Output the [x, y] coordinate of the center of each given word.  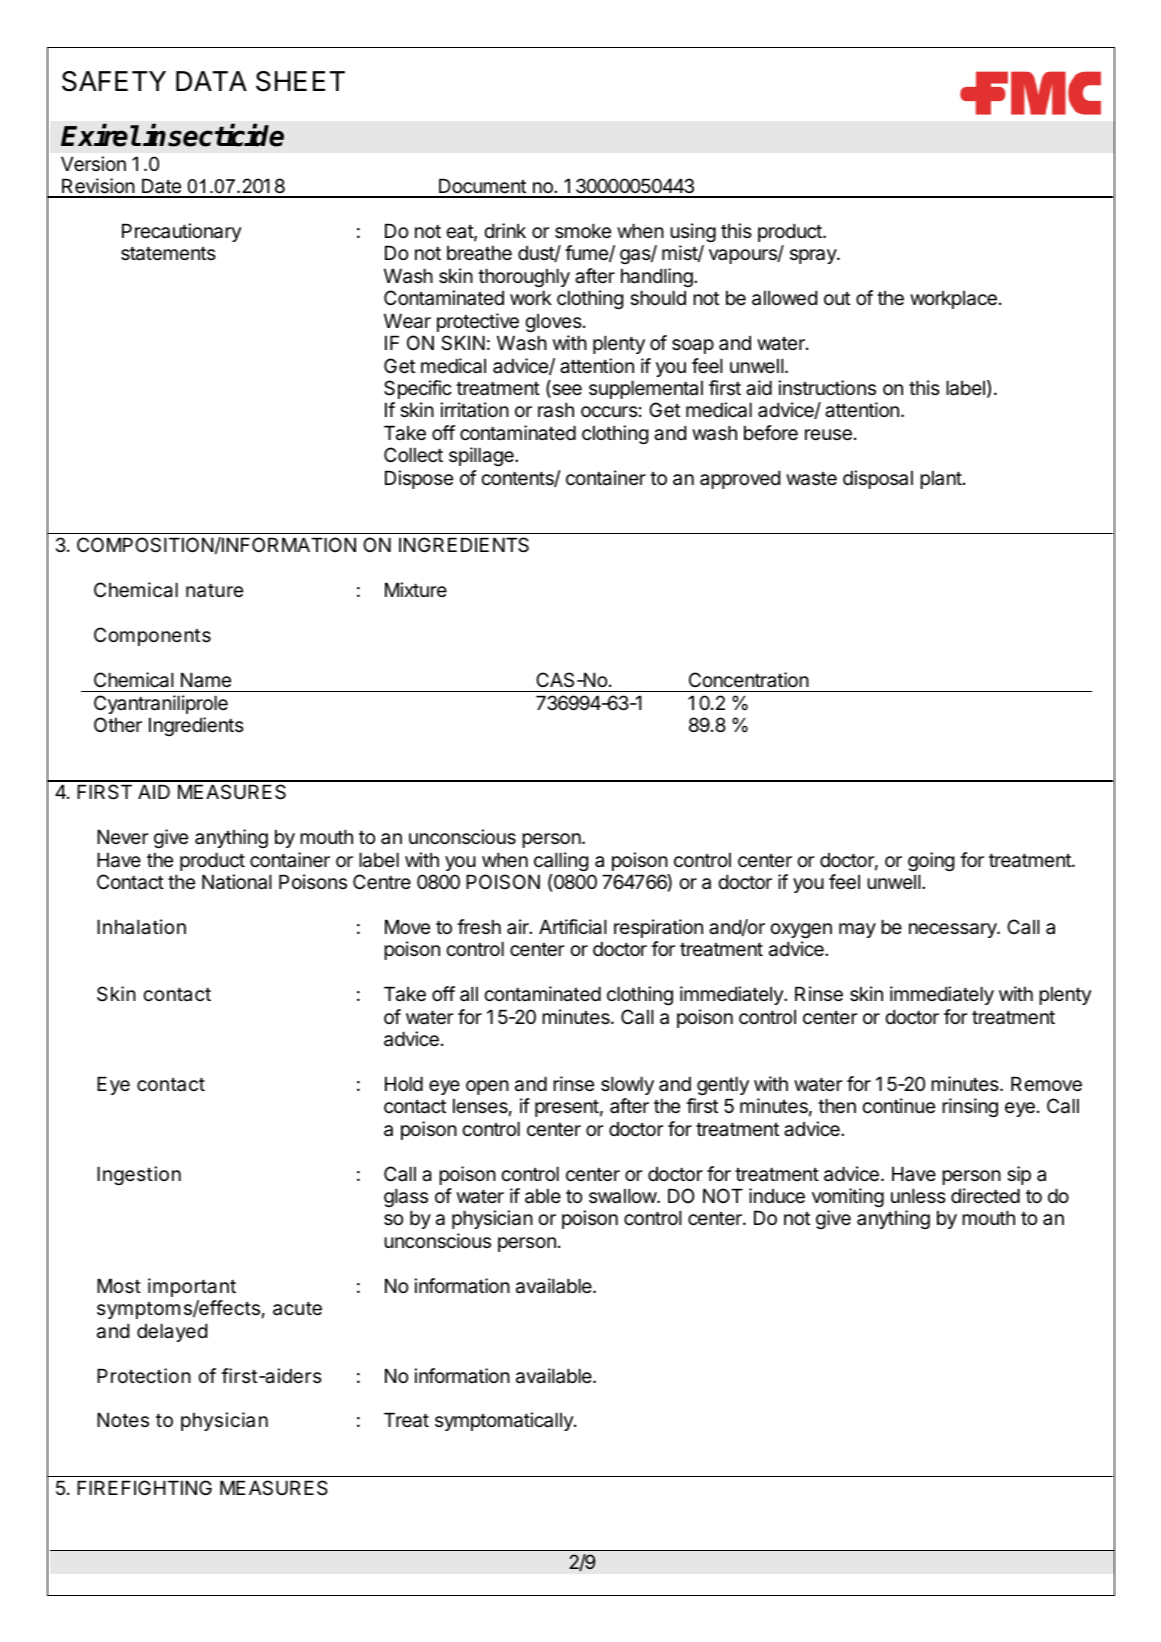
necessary [954, 930]
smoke [583, 231]
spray [814, 256]
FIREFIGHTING [144, 1487]
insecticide [213, 135]
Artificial [573, 927]
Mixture [416, 589]
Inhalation [141, 927]
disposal [878, 479]
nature [214, 591]
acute [297, 1309]
